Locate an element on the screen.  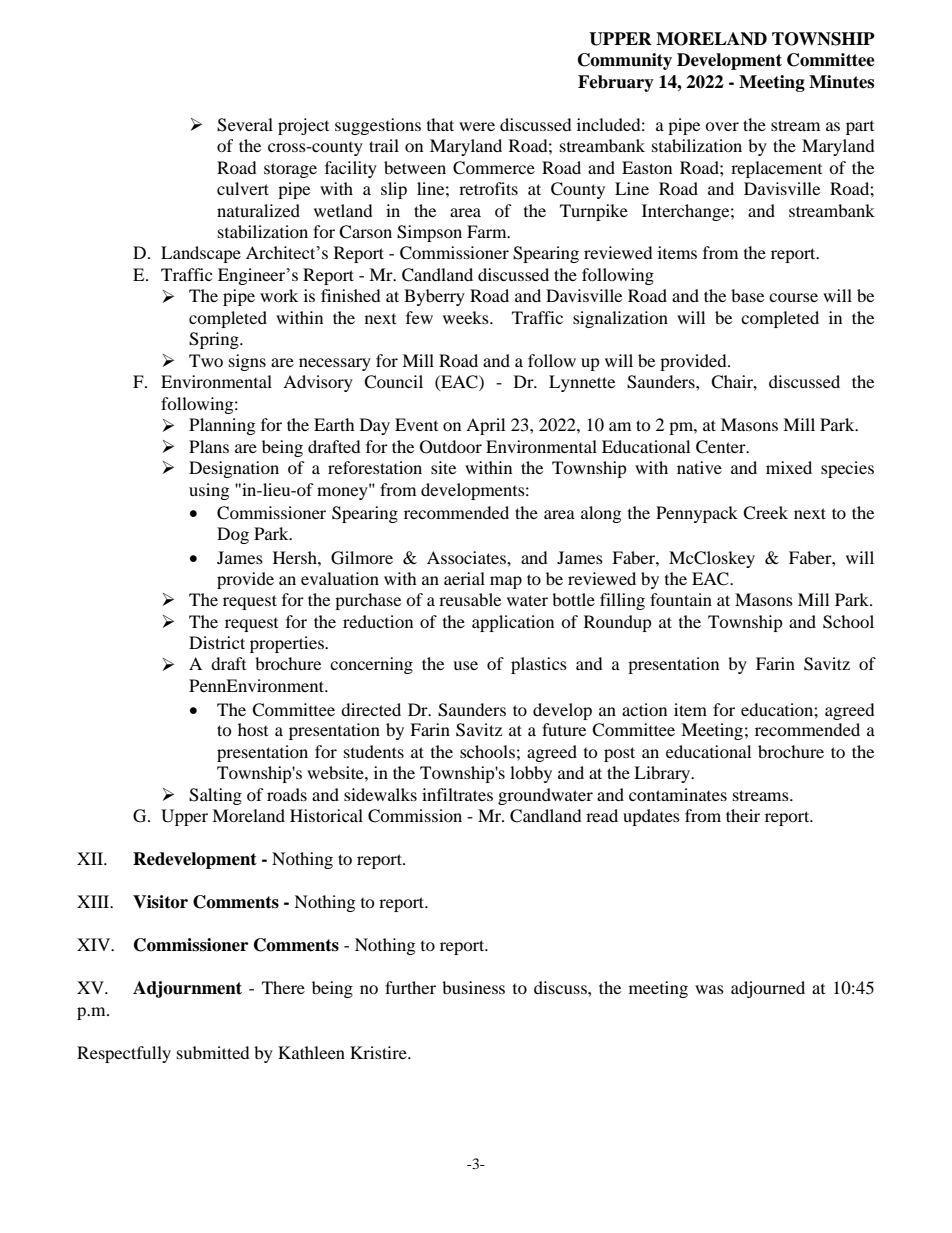
Creek is located at coordinates (765, 513).
